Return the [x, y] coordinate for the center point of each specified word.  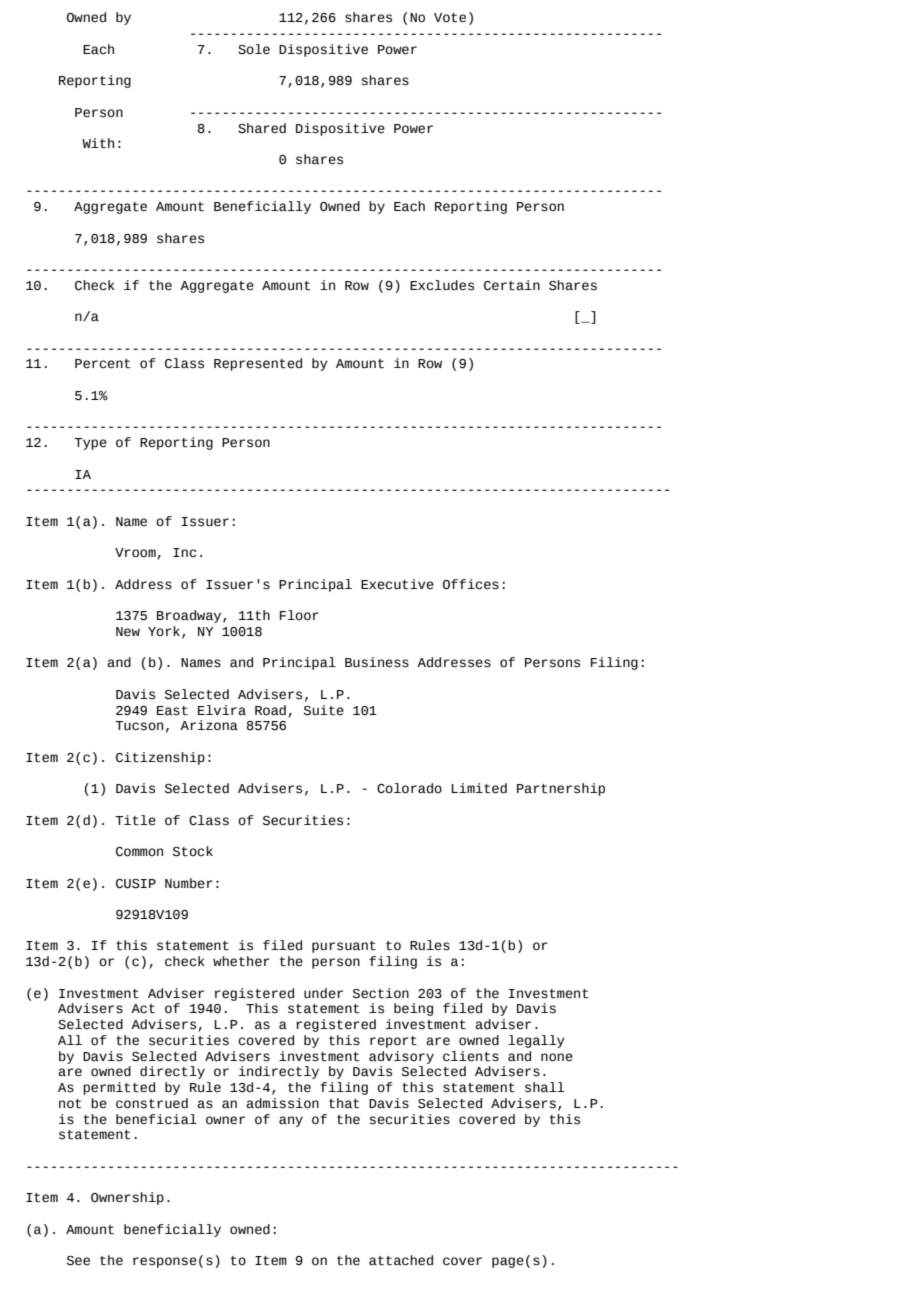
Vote [450, 18]
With [98, 143]
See [78, 1261]
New [128, 632]
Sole [254, 49]
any [291, 1121]
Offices [471, 584]
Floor [299, 615]
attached [401, 1260]
